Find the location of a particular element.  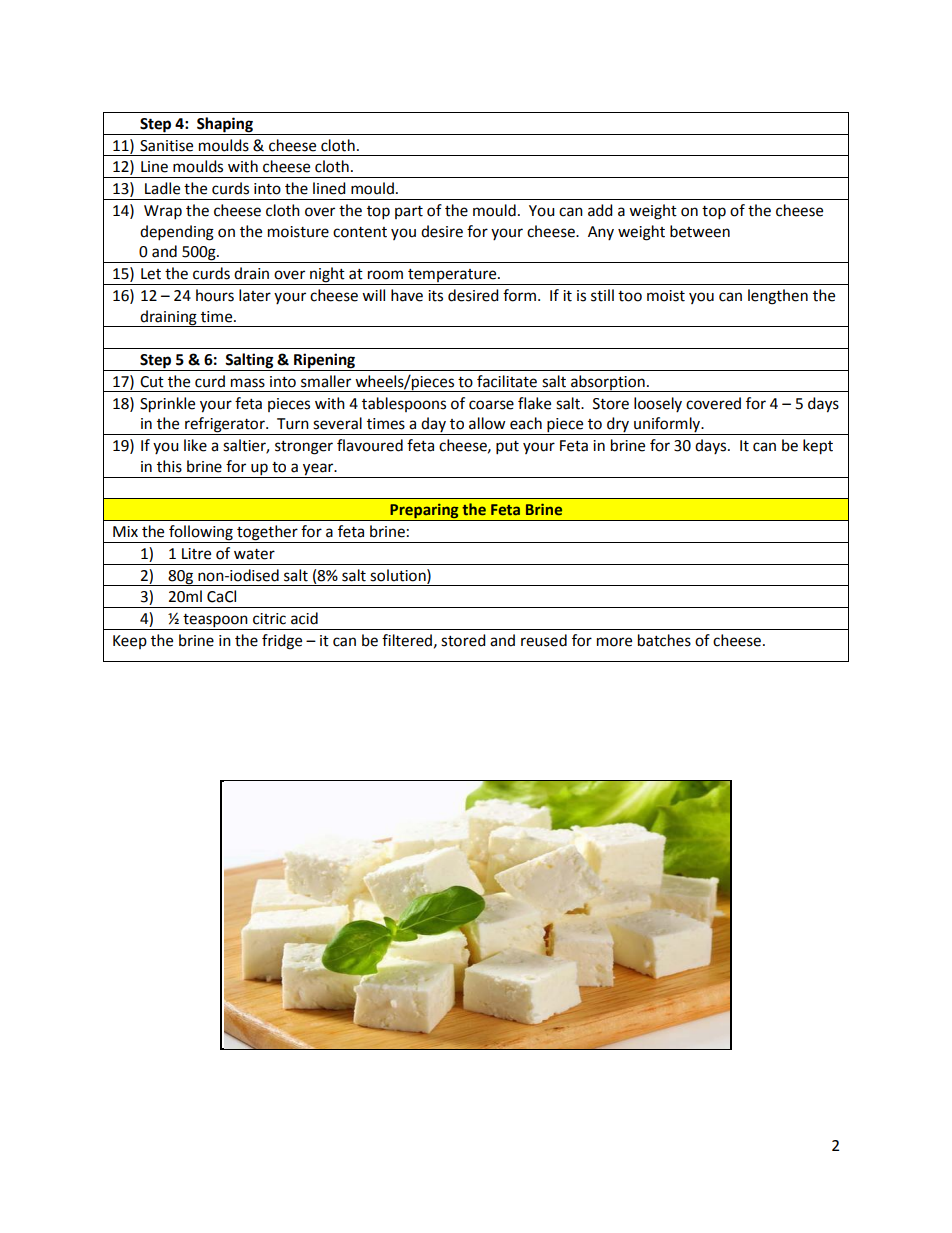

add is located at coordinates (600, 210).
